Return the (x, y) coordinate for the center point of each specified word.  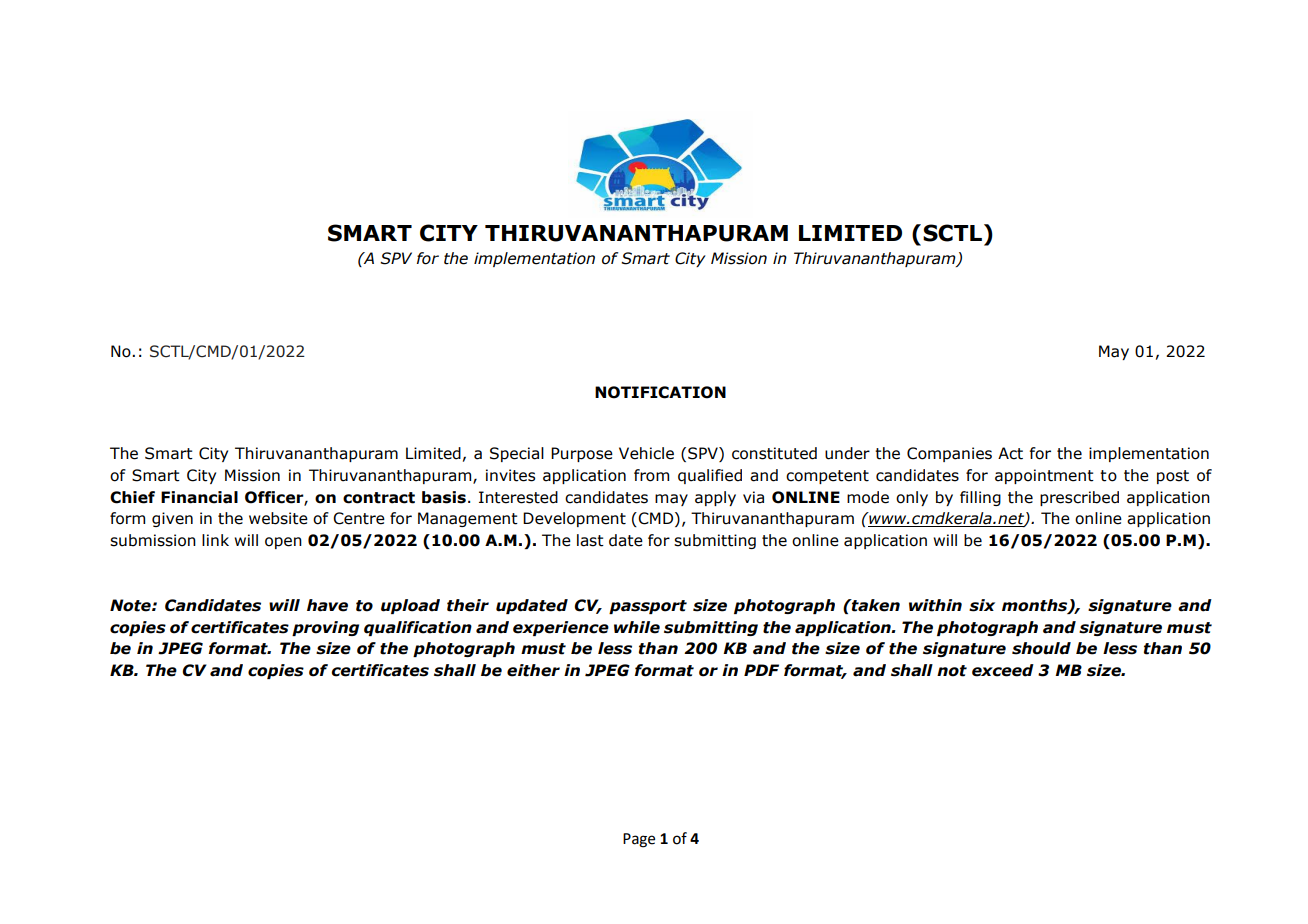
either (533, 670)
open (283, 543)
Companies (949, 454)
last (590, 540)
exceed (1003, 670)
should (1041, 648)
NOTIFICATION (660, 392)
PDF (761, 670)
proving (325, 628)
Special (517, 454)
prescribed (1079, 498)
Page (639, 840)
